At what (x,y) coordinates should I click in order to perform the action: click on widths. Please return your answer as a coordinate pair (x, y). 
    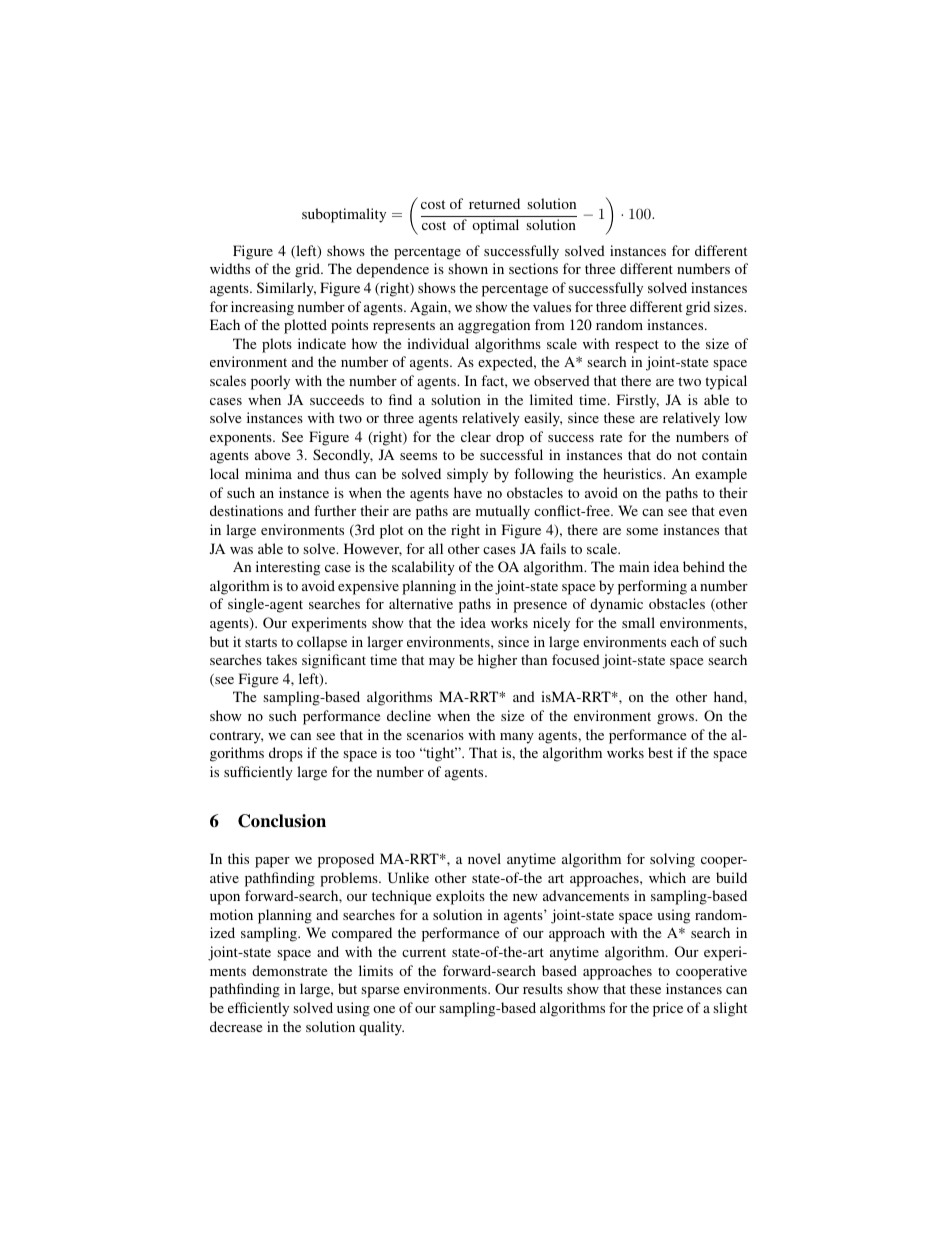
    Looking at the image, I should click on (230, 268).
